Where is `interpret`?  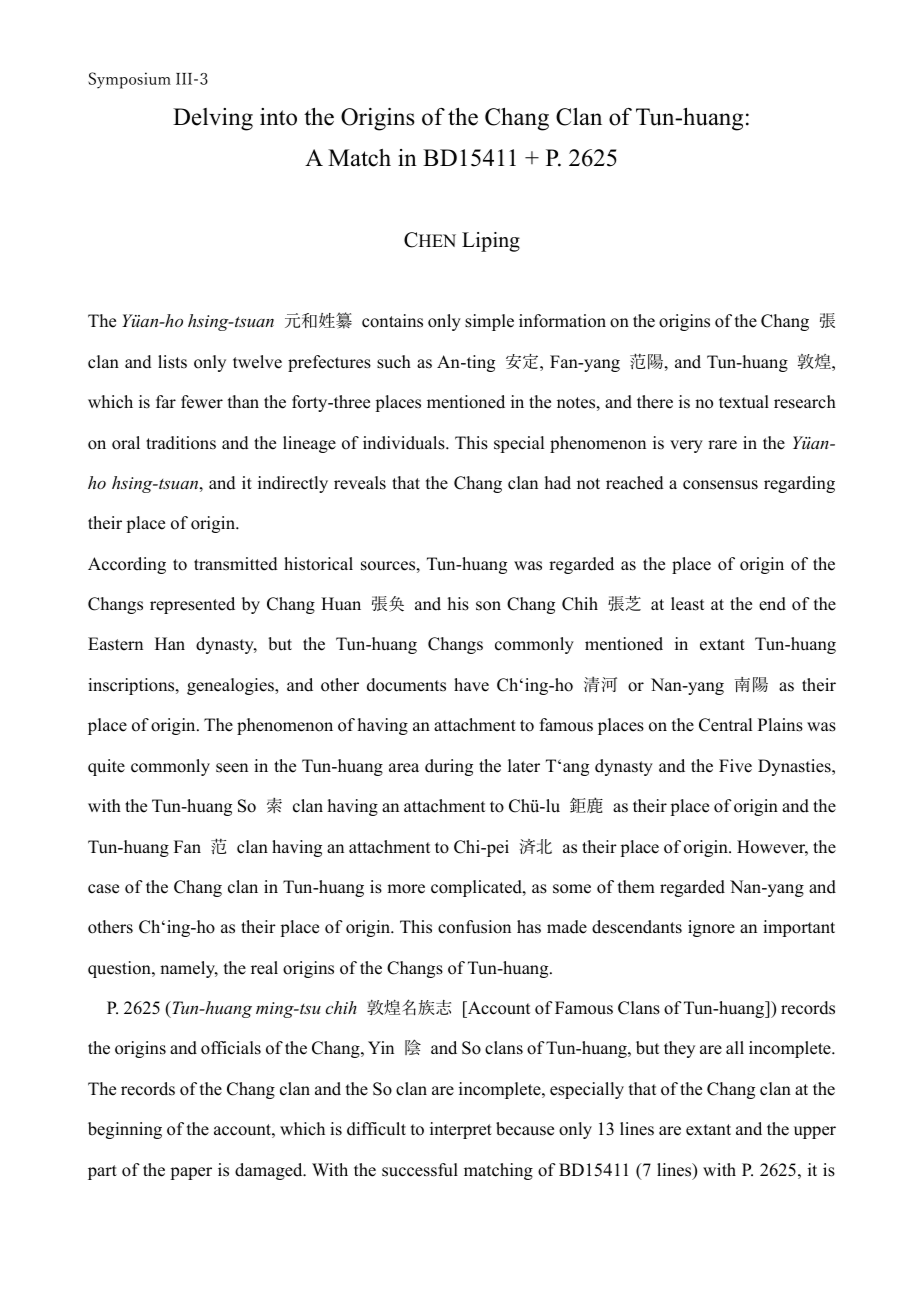
interpret is located at coordinates (461, 1130).
